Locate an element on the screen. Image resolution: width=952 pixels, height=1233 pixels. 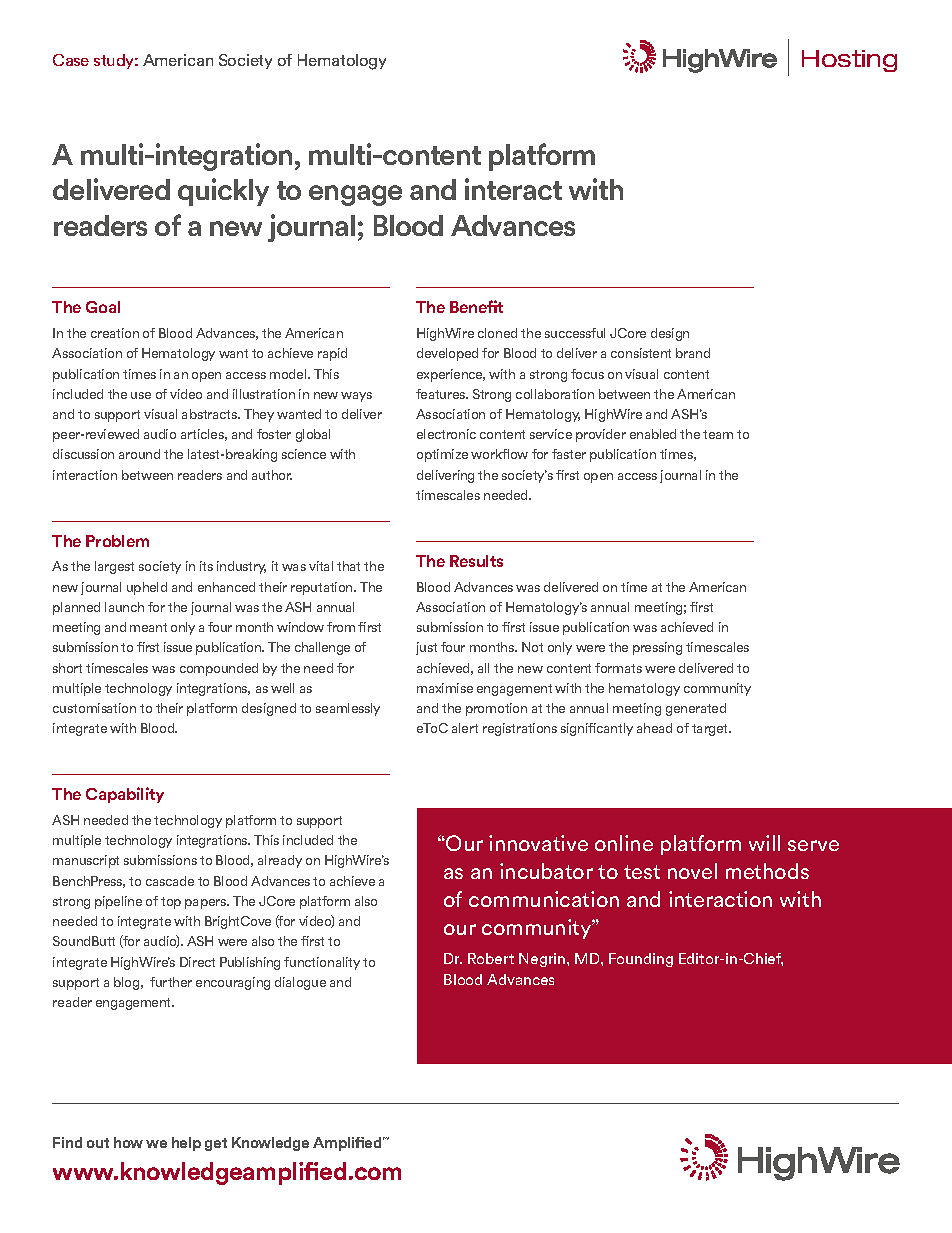
Robert is located at coordinates (491, 958).
